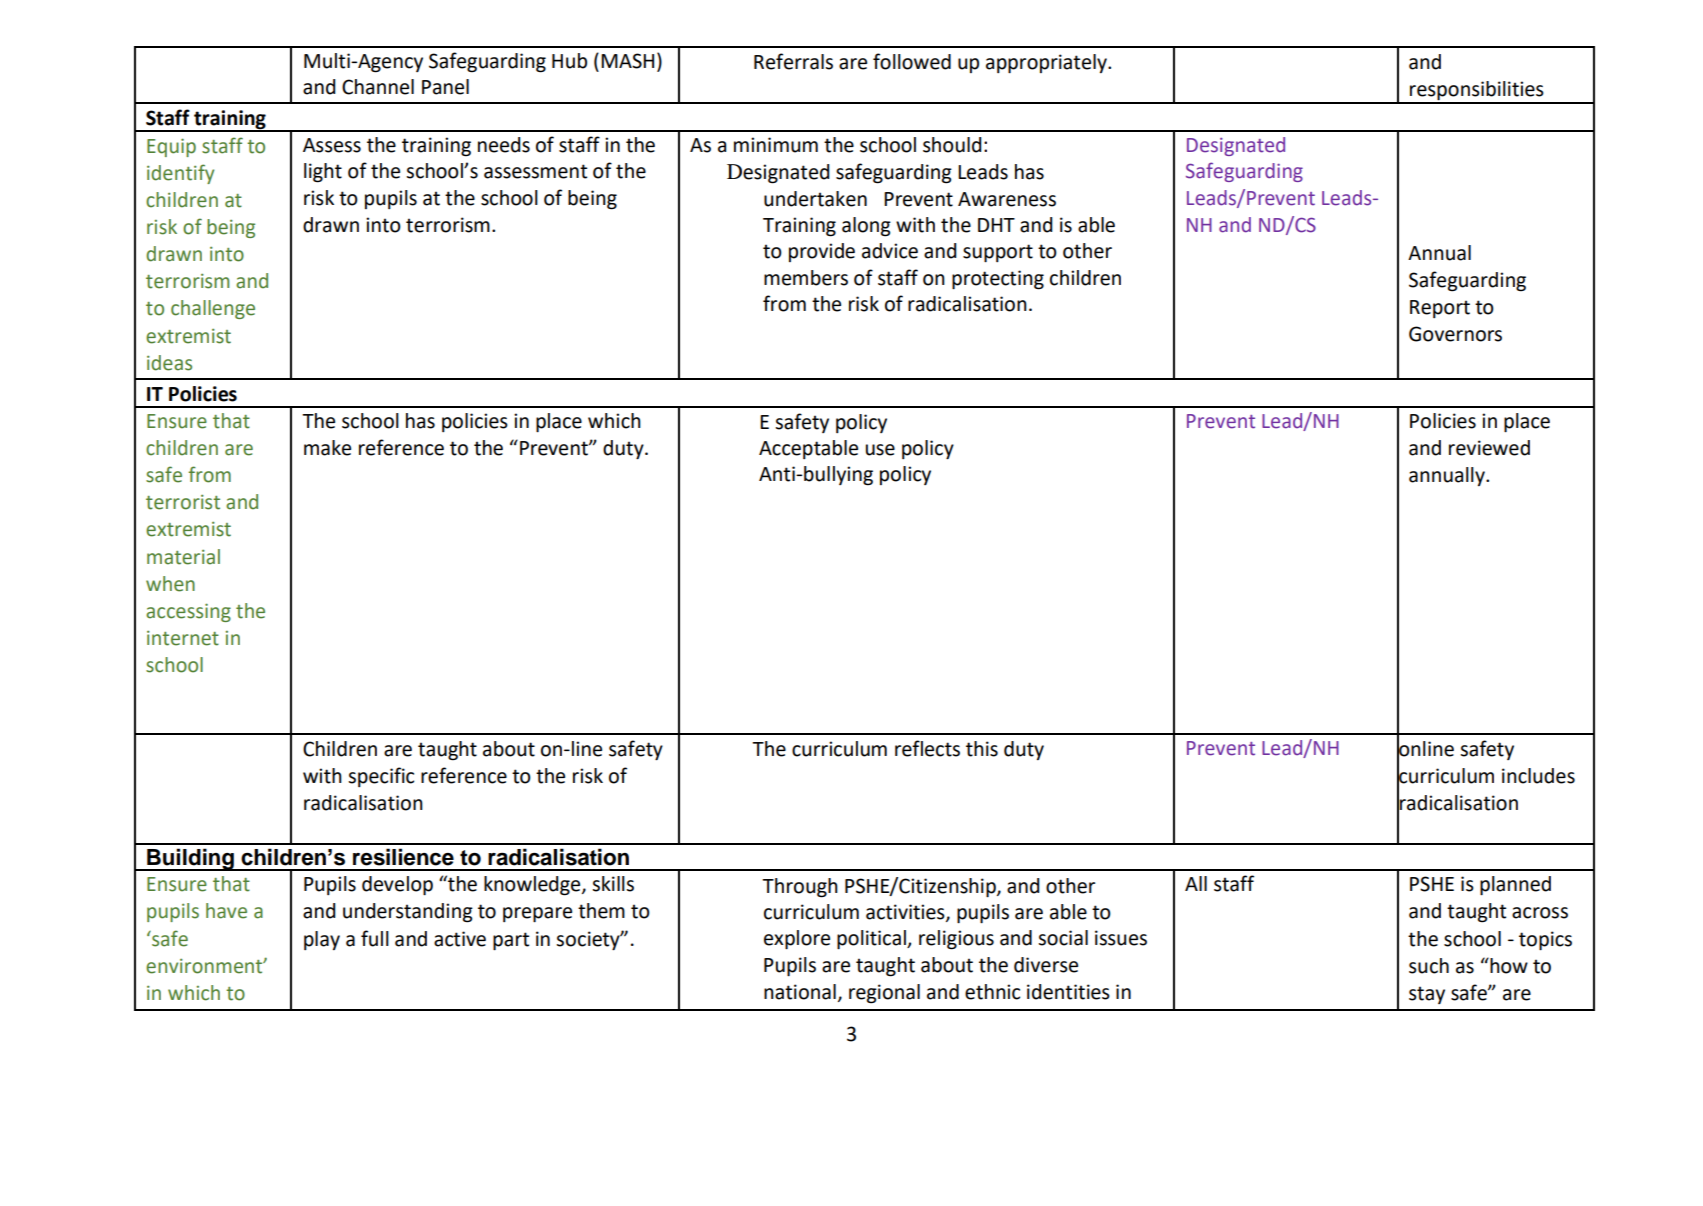 The image size is (1703, 1206). I want to click on reviewed, so click(1489, 448).
